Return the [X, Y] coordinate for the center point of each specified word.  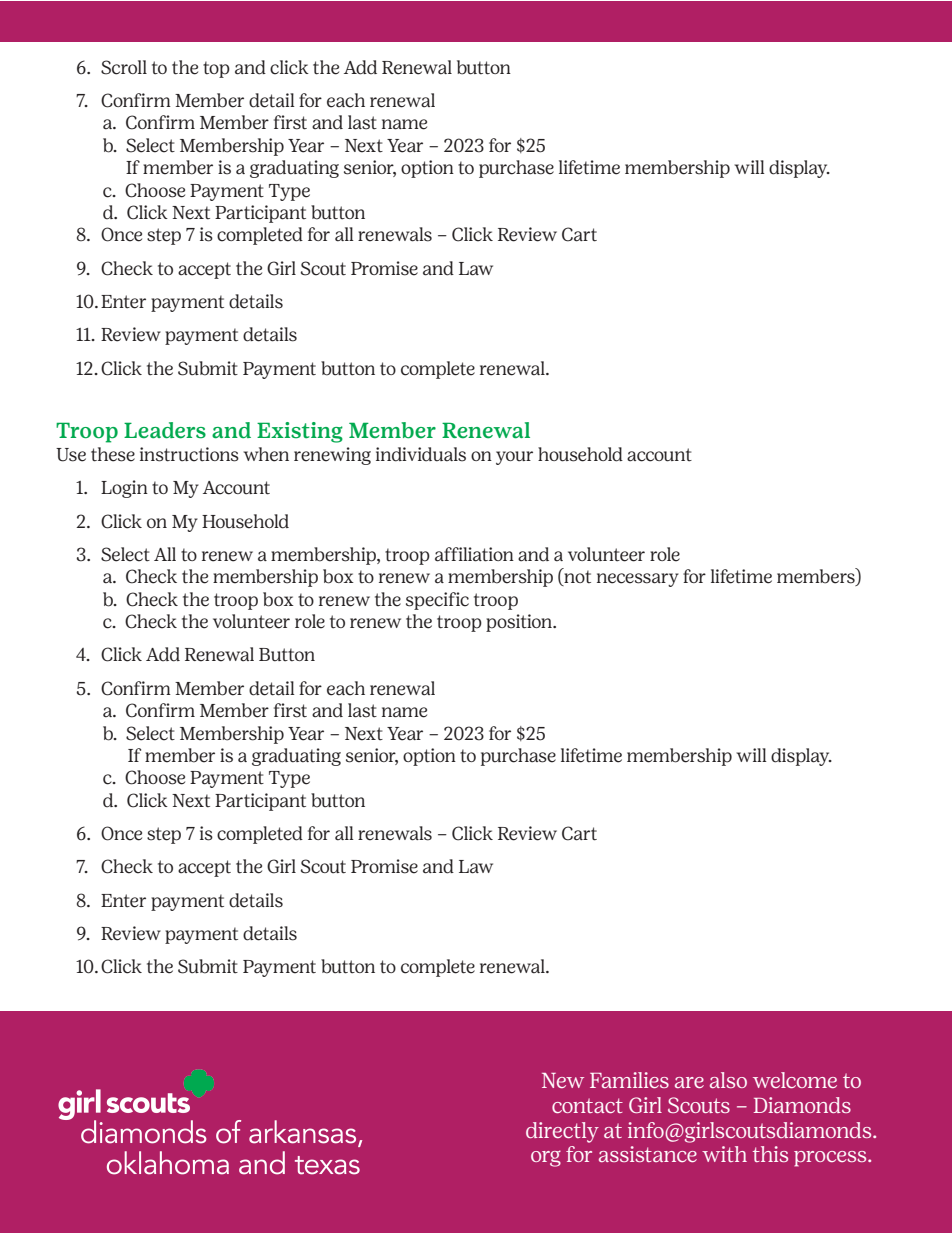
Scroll [124, 67]
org [546, 1158]
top [216, 69]
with [724, 1154]
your [514, 458]
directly [562, 1132]
